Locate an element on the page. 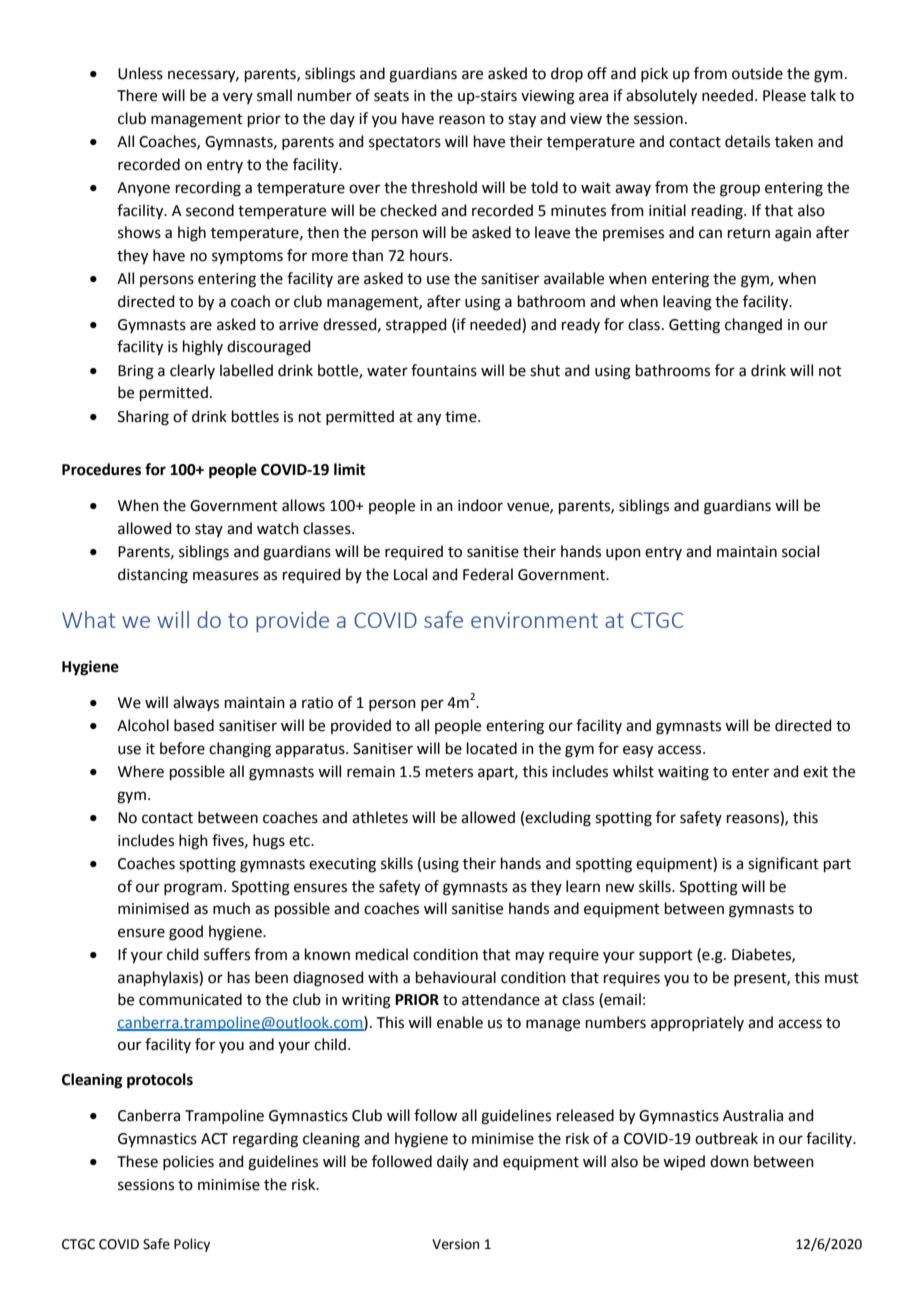 The image size is (924, 1308). always is located at coordinates (196, 703).
